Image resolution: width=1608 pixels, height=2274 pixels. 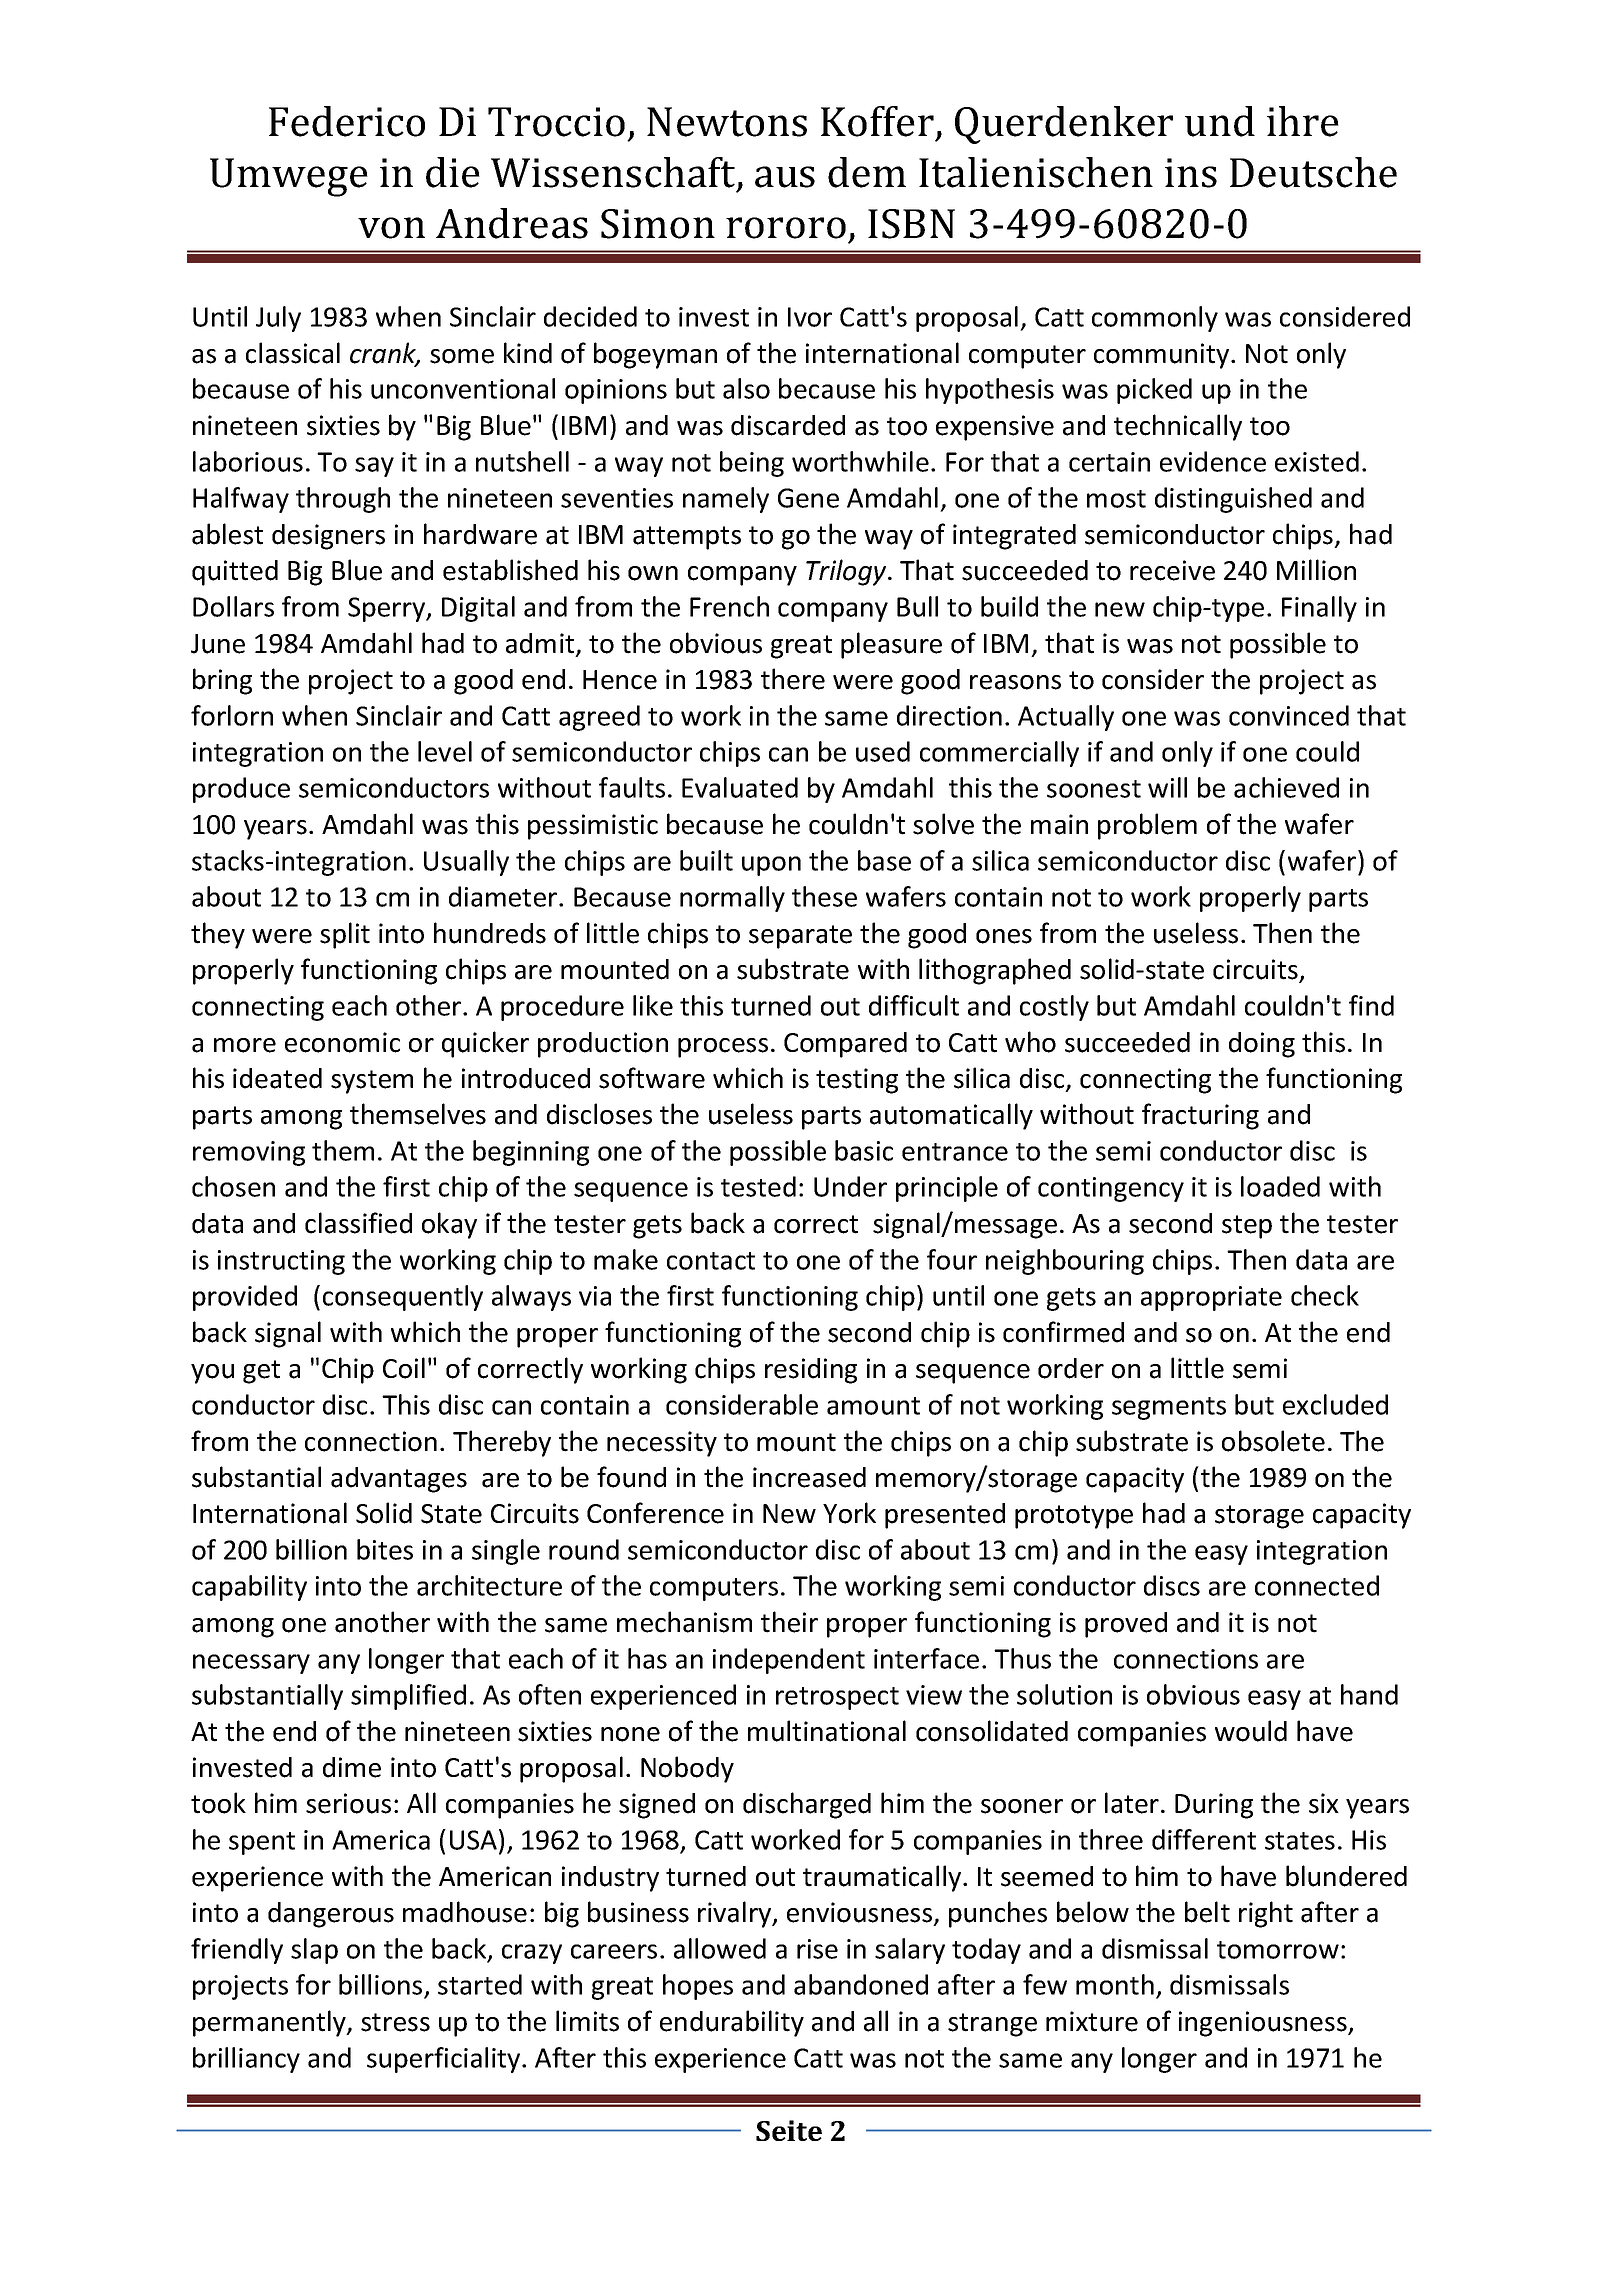 What do you see at coordinates (372, 1082) in the document?
I see `system` at bounding box center [372, 1082].
